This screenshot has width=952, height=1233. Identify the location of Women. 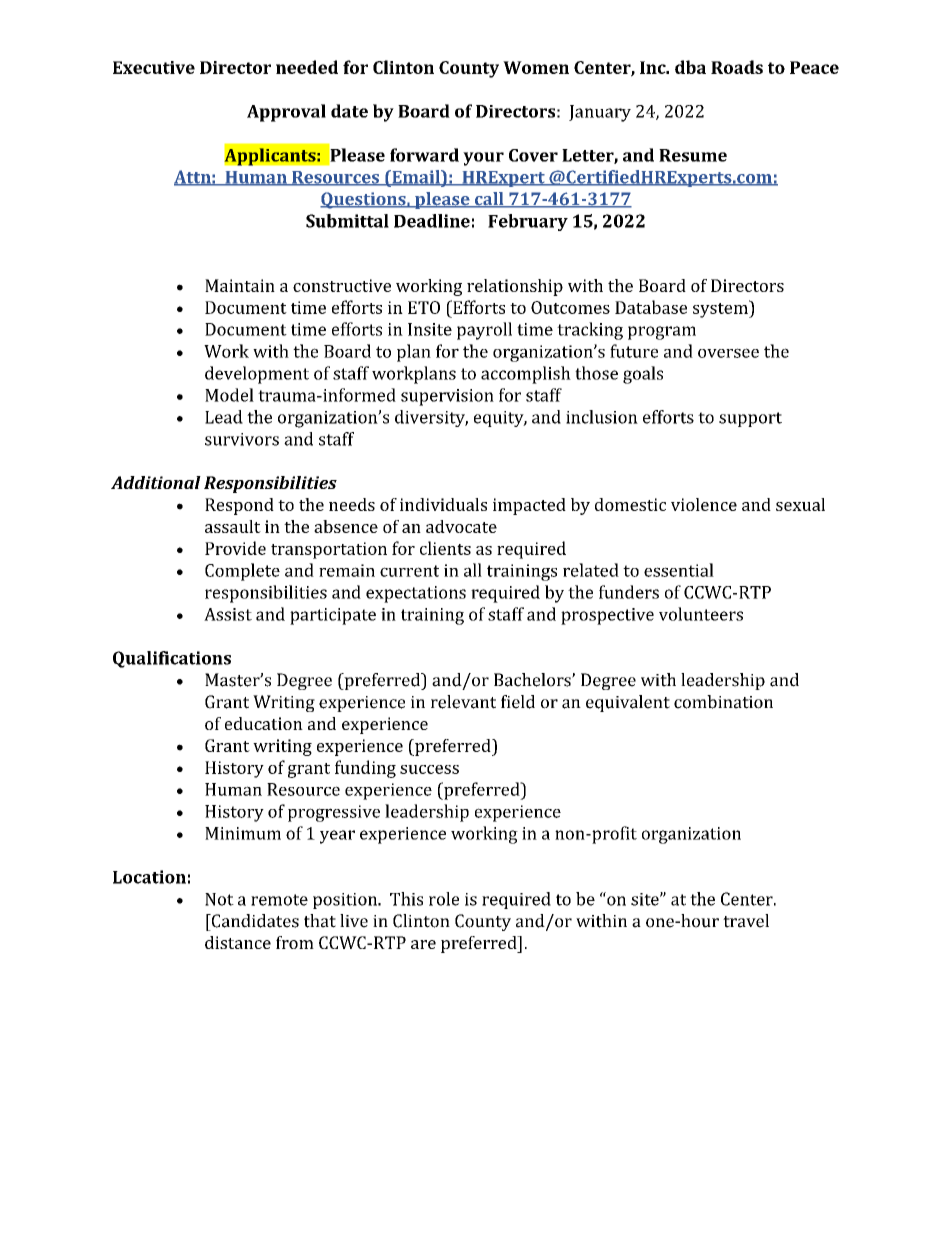
(536, 67).
